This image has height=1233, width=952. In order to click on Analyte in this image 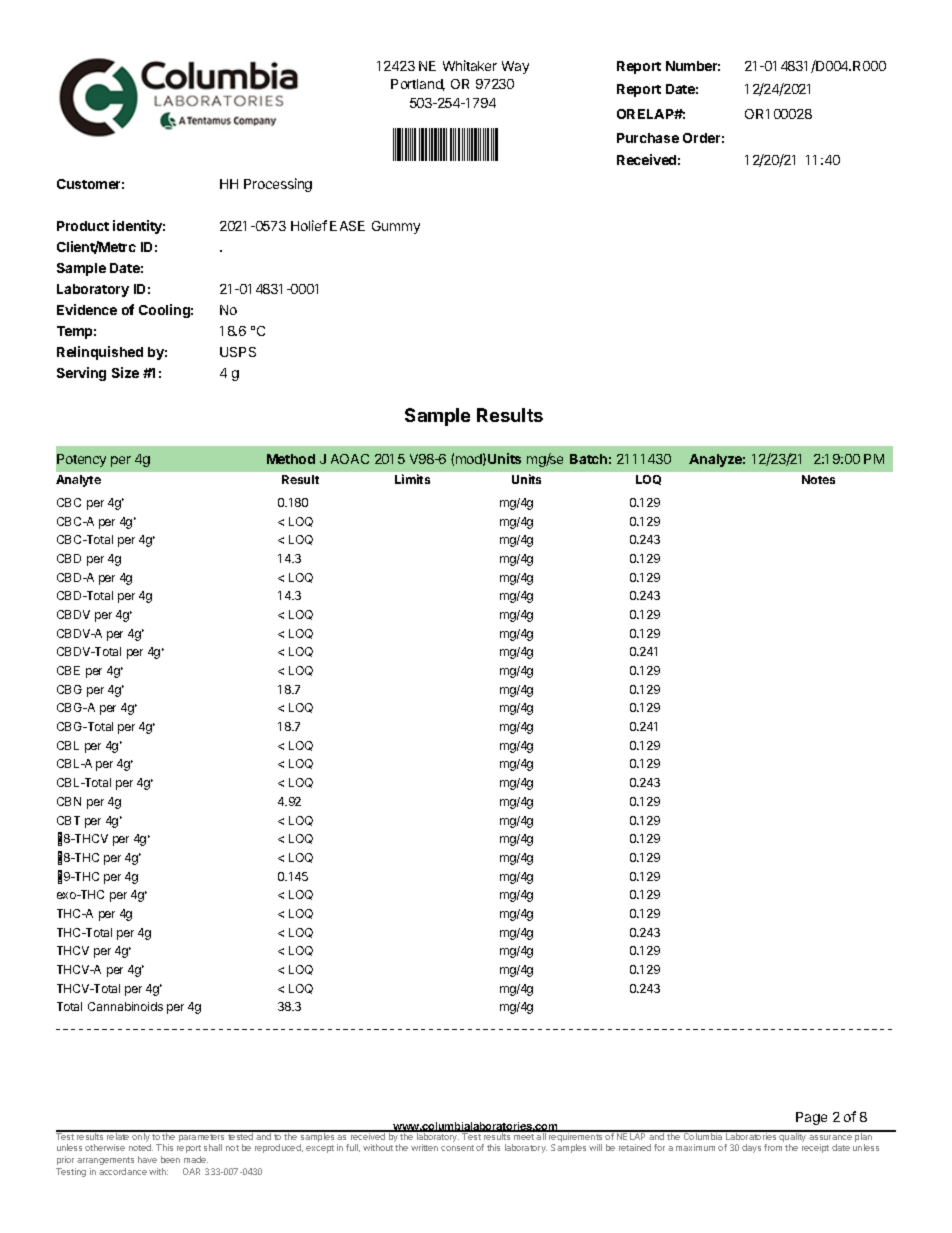, I will do `click(78, 481)`.
